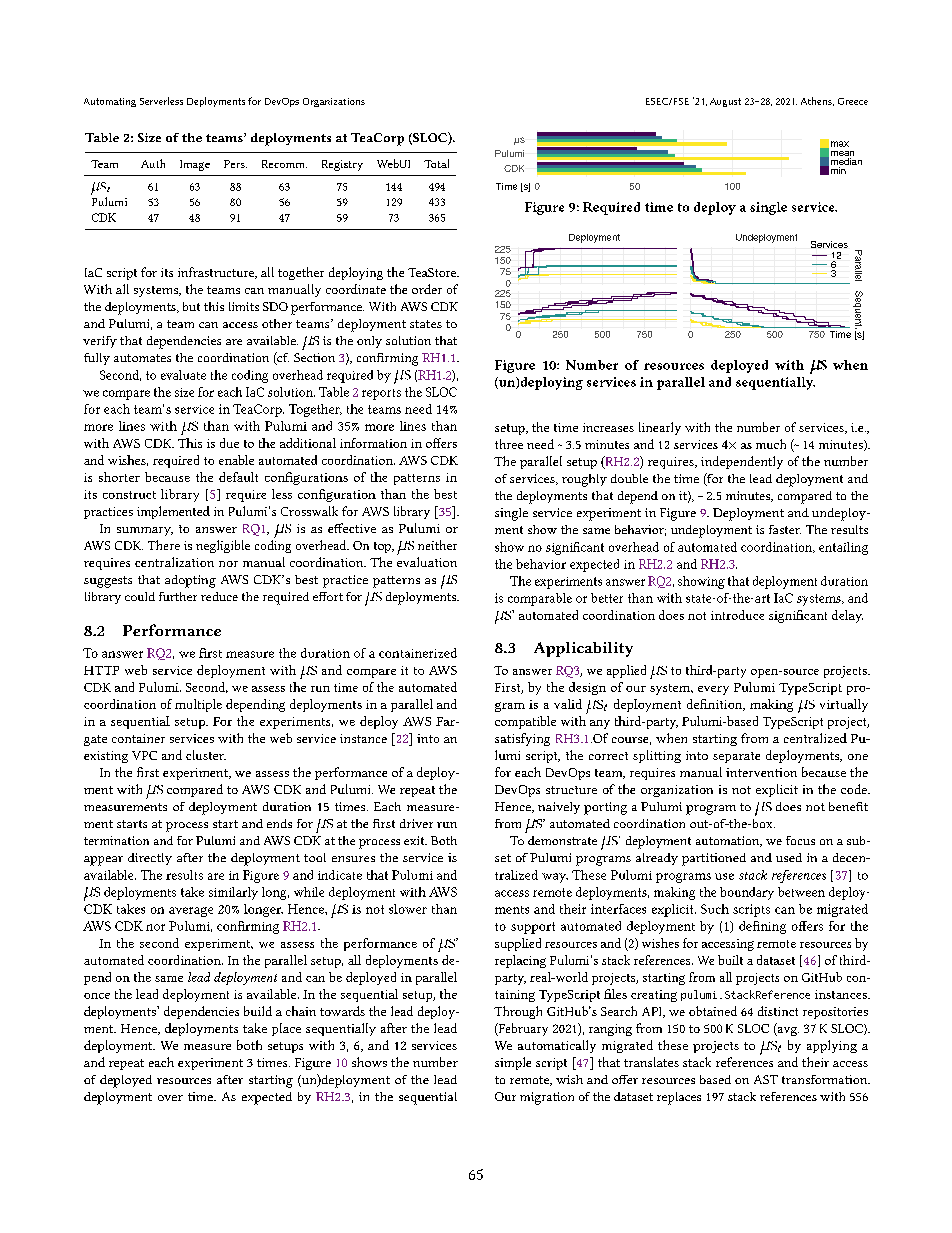 Image resolution: width=952 pixels, height=1233 pixels. Describe the element at coordinates (229, 443) in the page. I see `due` at that location.
